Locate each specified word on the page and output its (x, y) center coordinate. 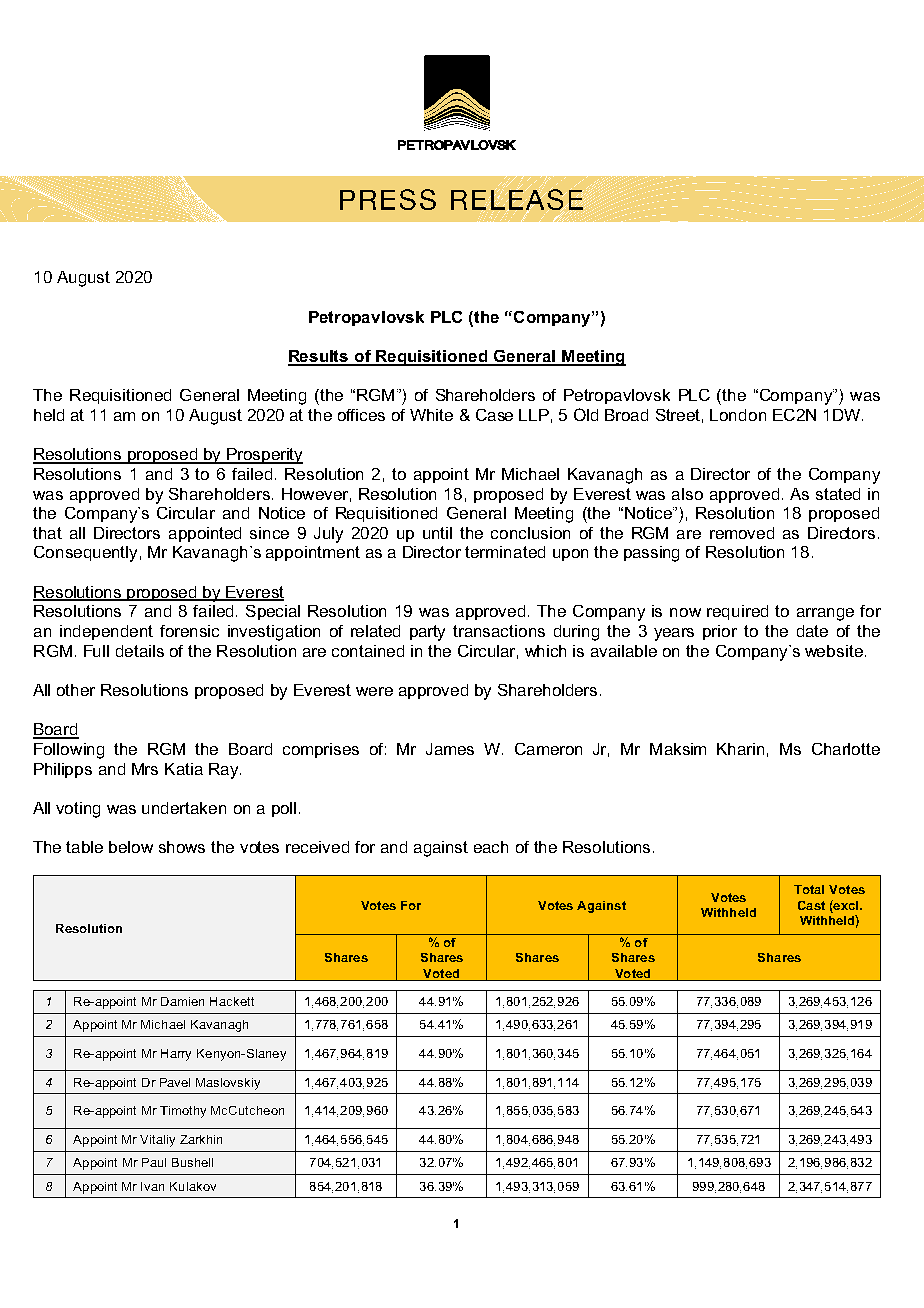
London (738, 415)
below (131, 847)
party (427, 633)
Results (319, 357)
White (431, 415)
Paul (154, 1162)
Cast (811, 905)
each (491, 847)
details (140, 651)
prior (720, 632)
